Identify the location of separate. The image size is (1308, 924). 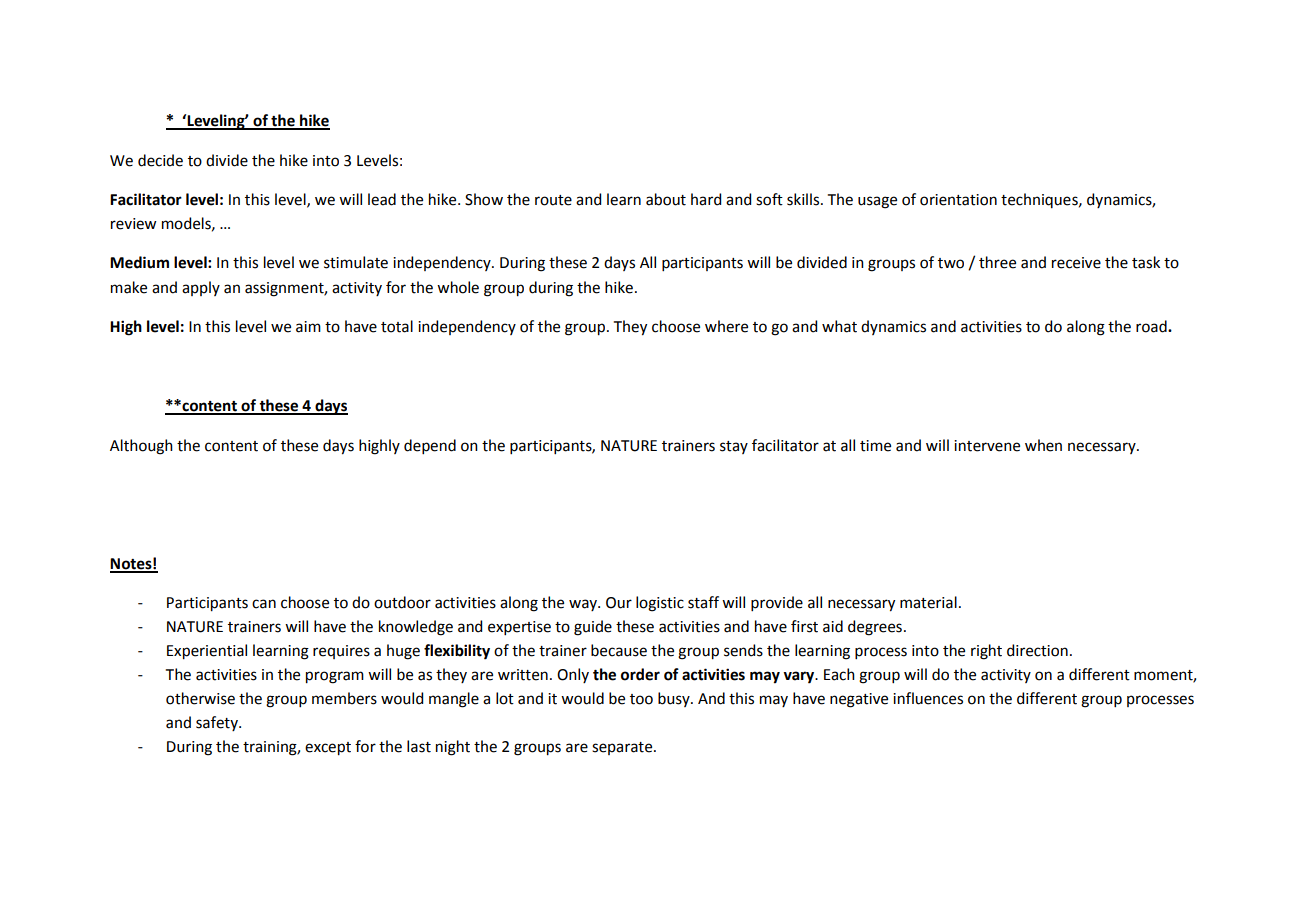
(623, 748).
